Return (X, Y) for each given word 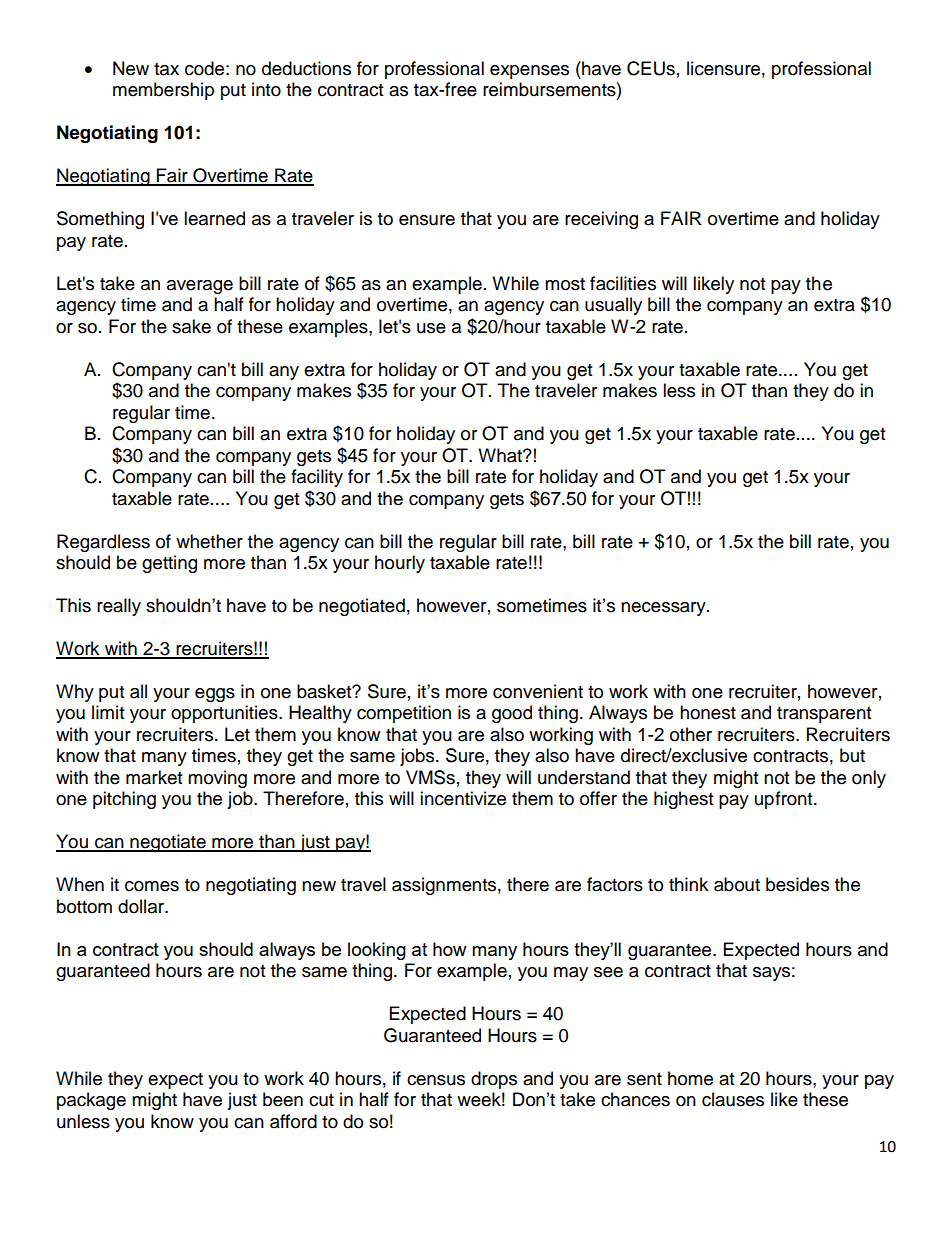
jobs (418, 757)
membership (163, 91)
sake (191, 326)
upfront (785, 800)
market (154, 777)
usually (613, 306)
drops (494, 1080)
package (91, 1101)
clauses (733, 1099)
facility (317, 478)
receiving (601, 220)
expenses (529, 72)
